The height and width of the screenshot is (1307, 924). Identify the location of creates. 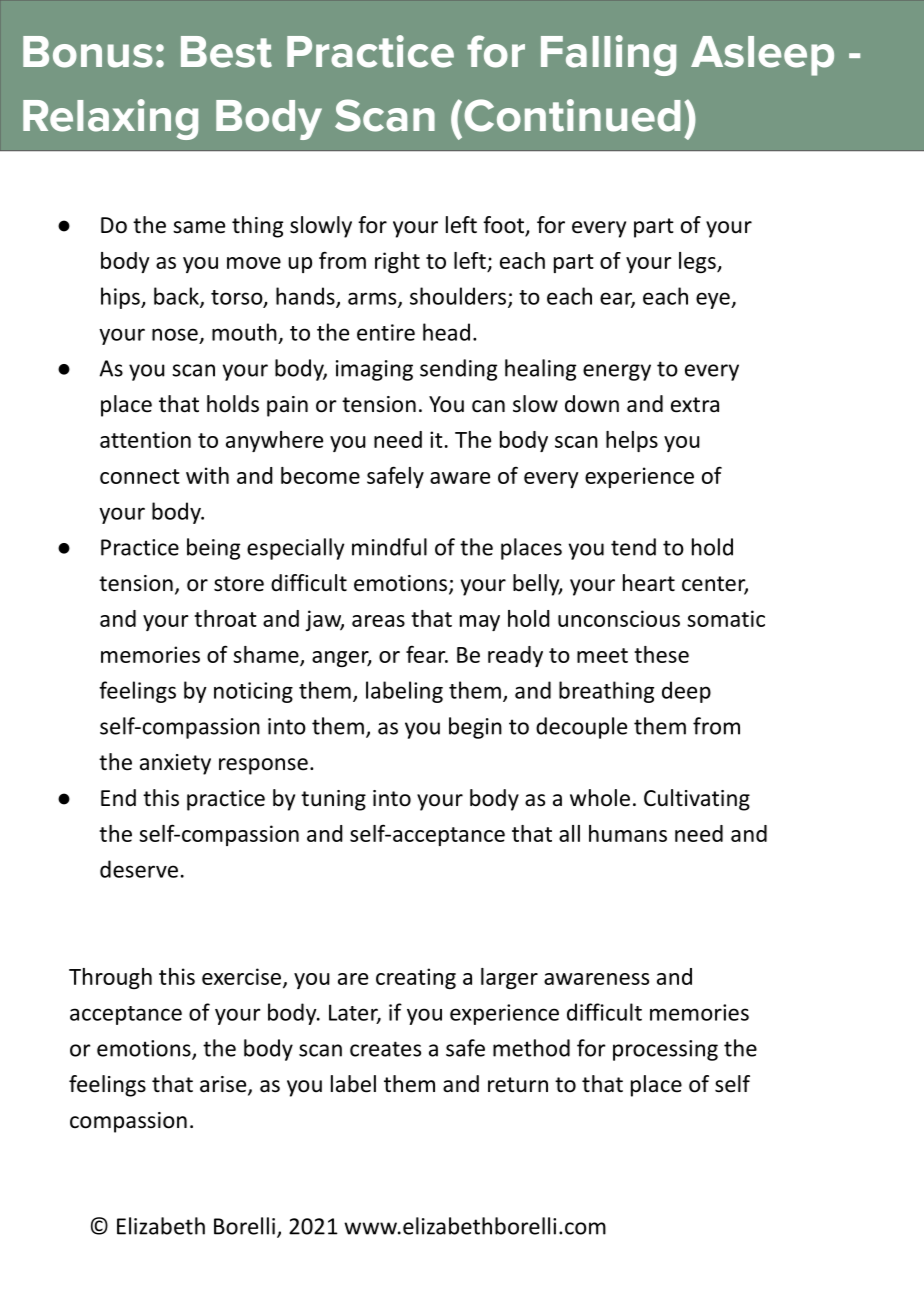
(385, 1049).
